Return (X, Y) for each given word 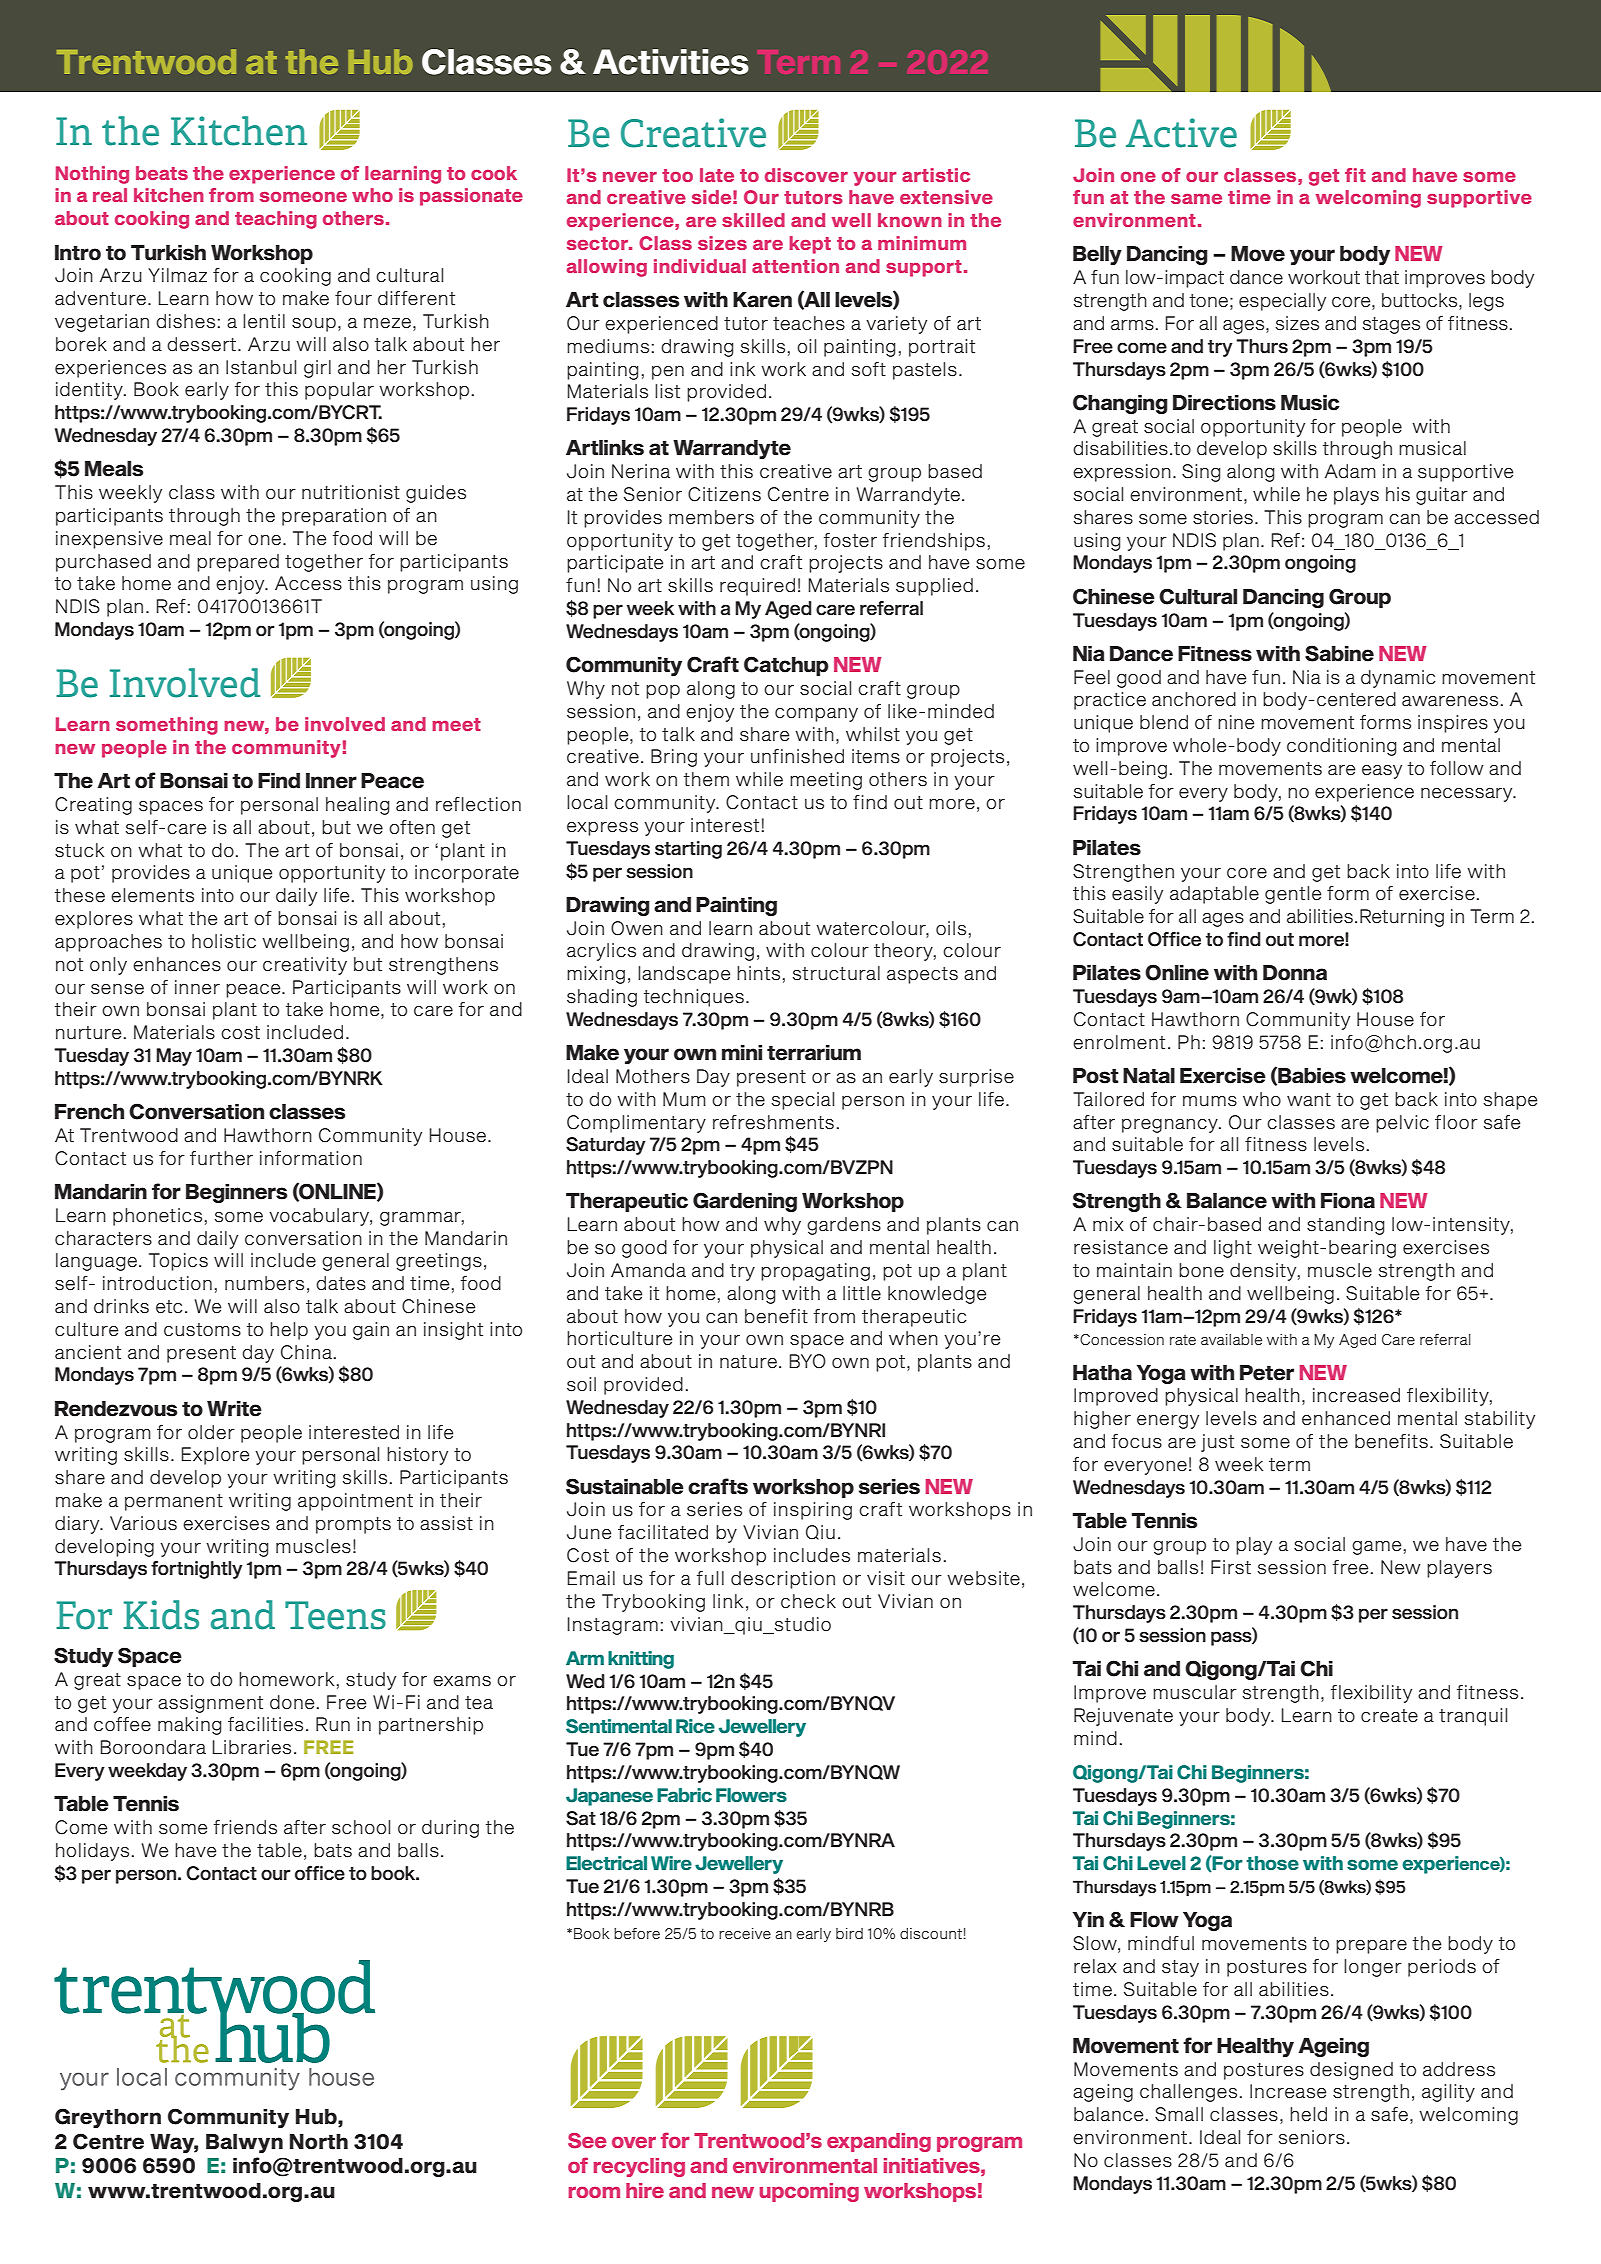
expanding (879, 2142)
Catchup (786, 666)
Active (1181, 133)
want (1309, 1100)
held (1308, 2114)
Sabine (1339, 653)
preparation (334, 517)
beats (162, 173)
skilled (753, 220)
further (221, 1158)
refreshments (773, 1122)
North (319, 2142)
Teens (335, 1615)
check (808, 1601)
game (1376, 1548)
